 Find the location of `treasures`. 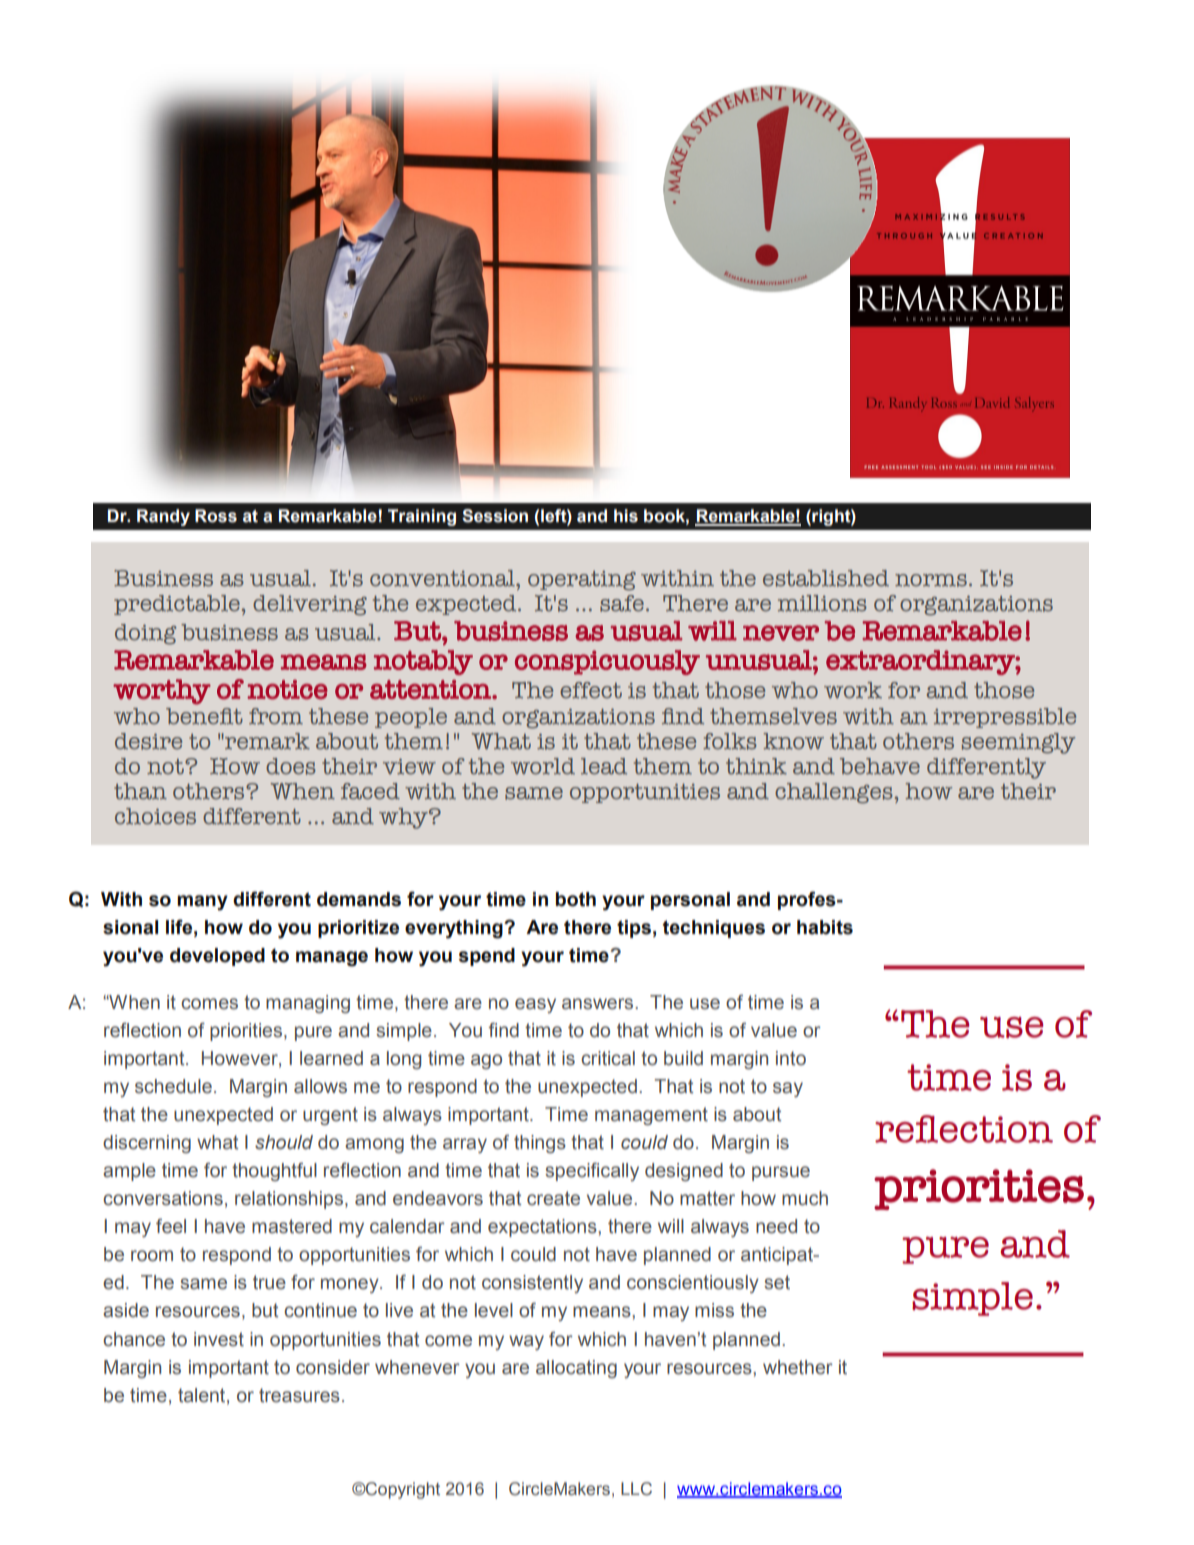

treasures is located at coordinates (299, 1395).
